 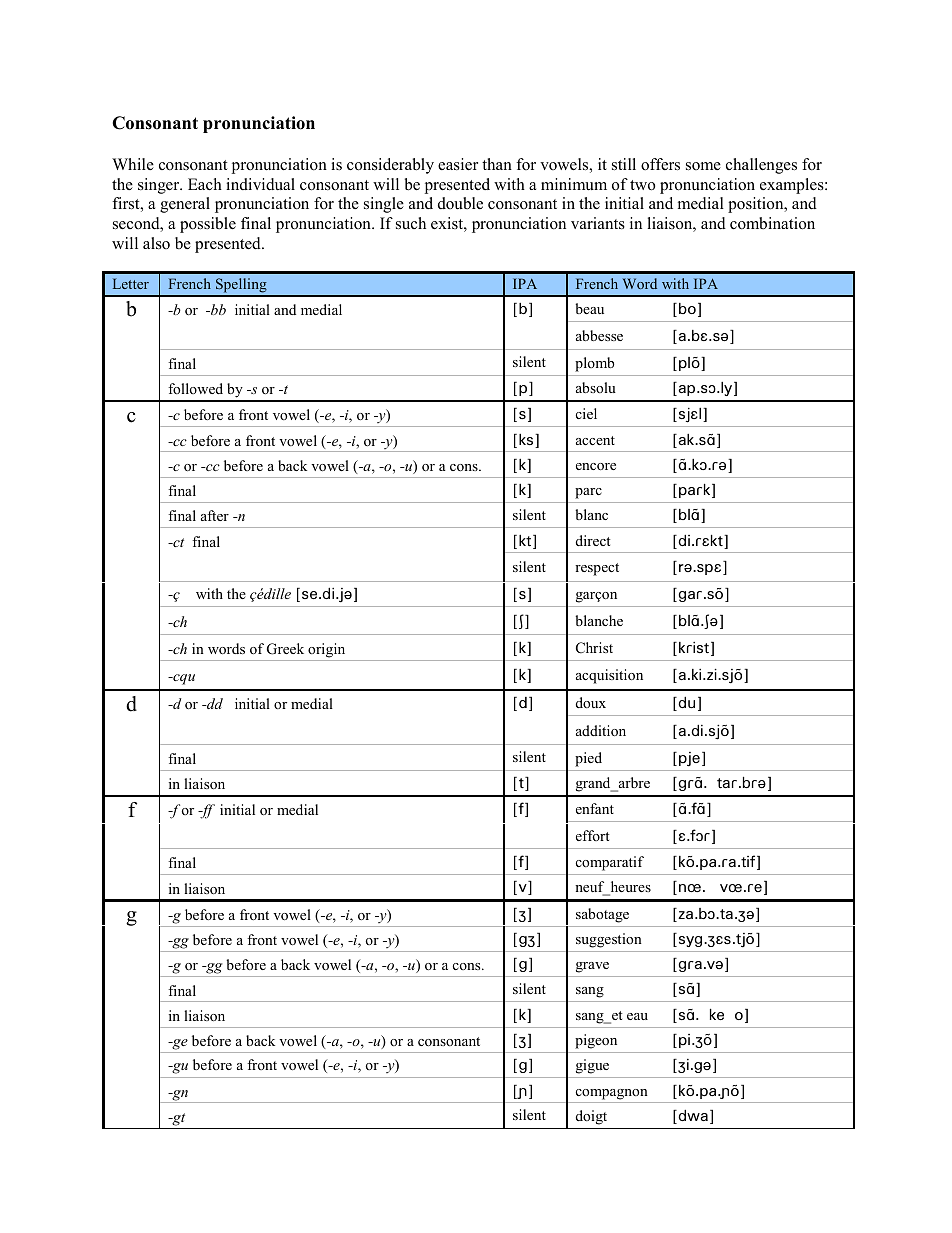 What do you see at coordinates (586, 413) in the image?
I see `ciel` at bounding box center [586, 413].
